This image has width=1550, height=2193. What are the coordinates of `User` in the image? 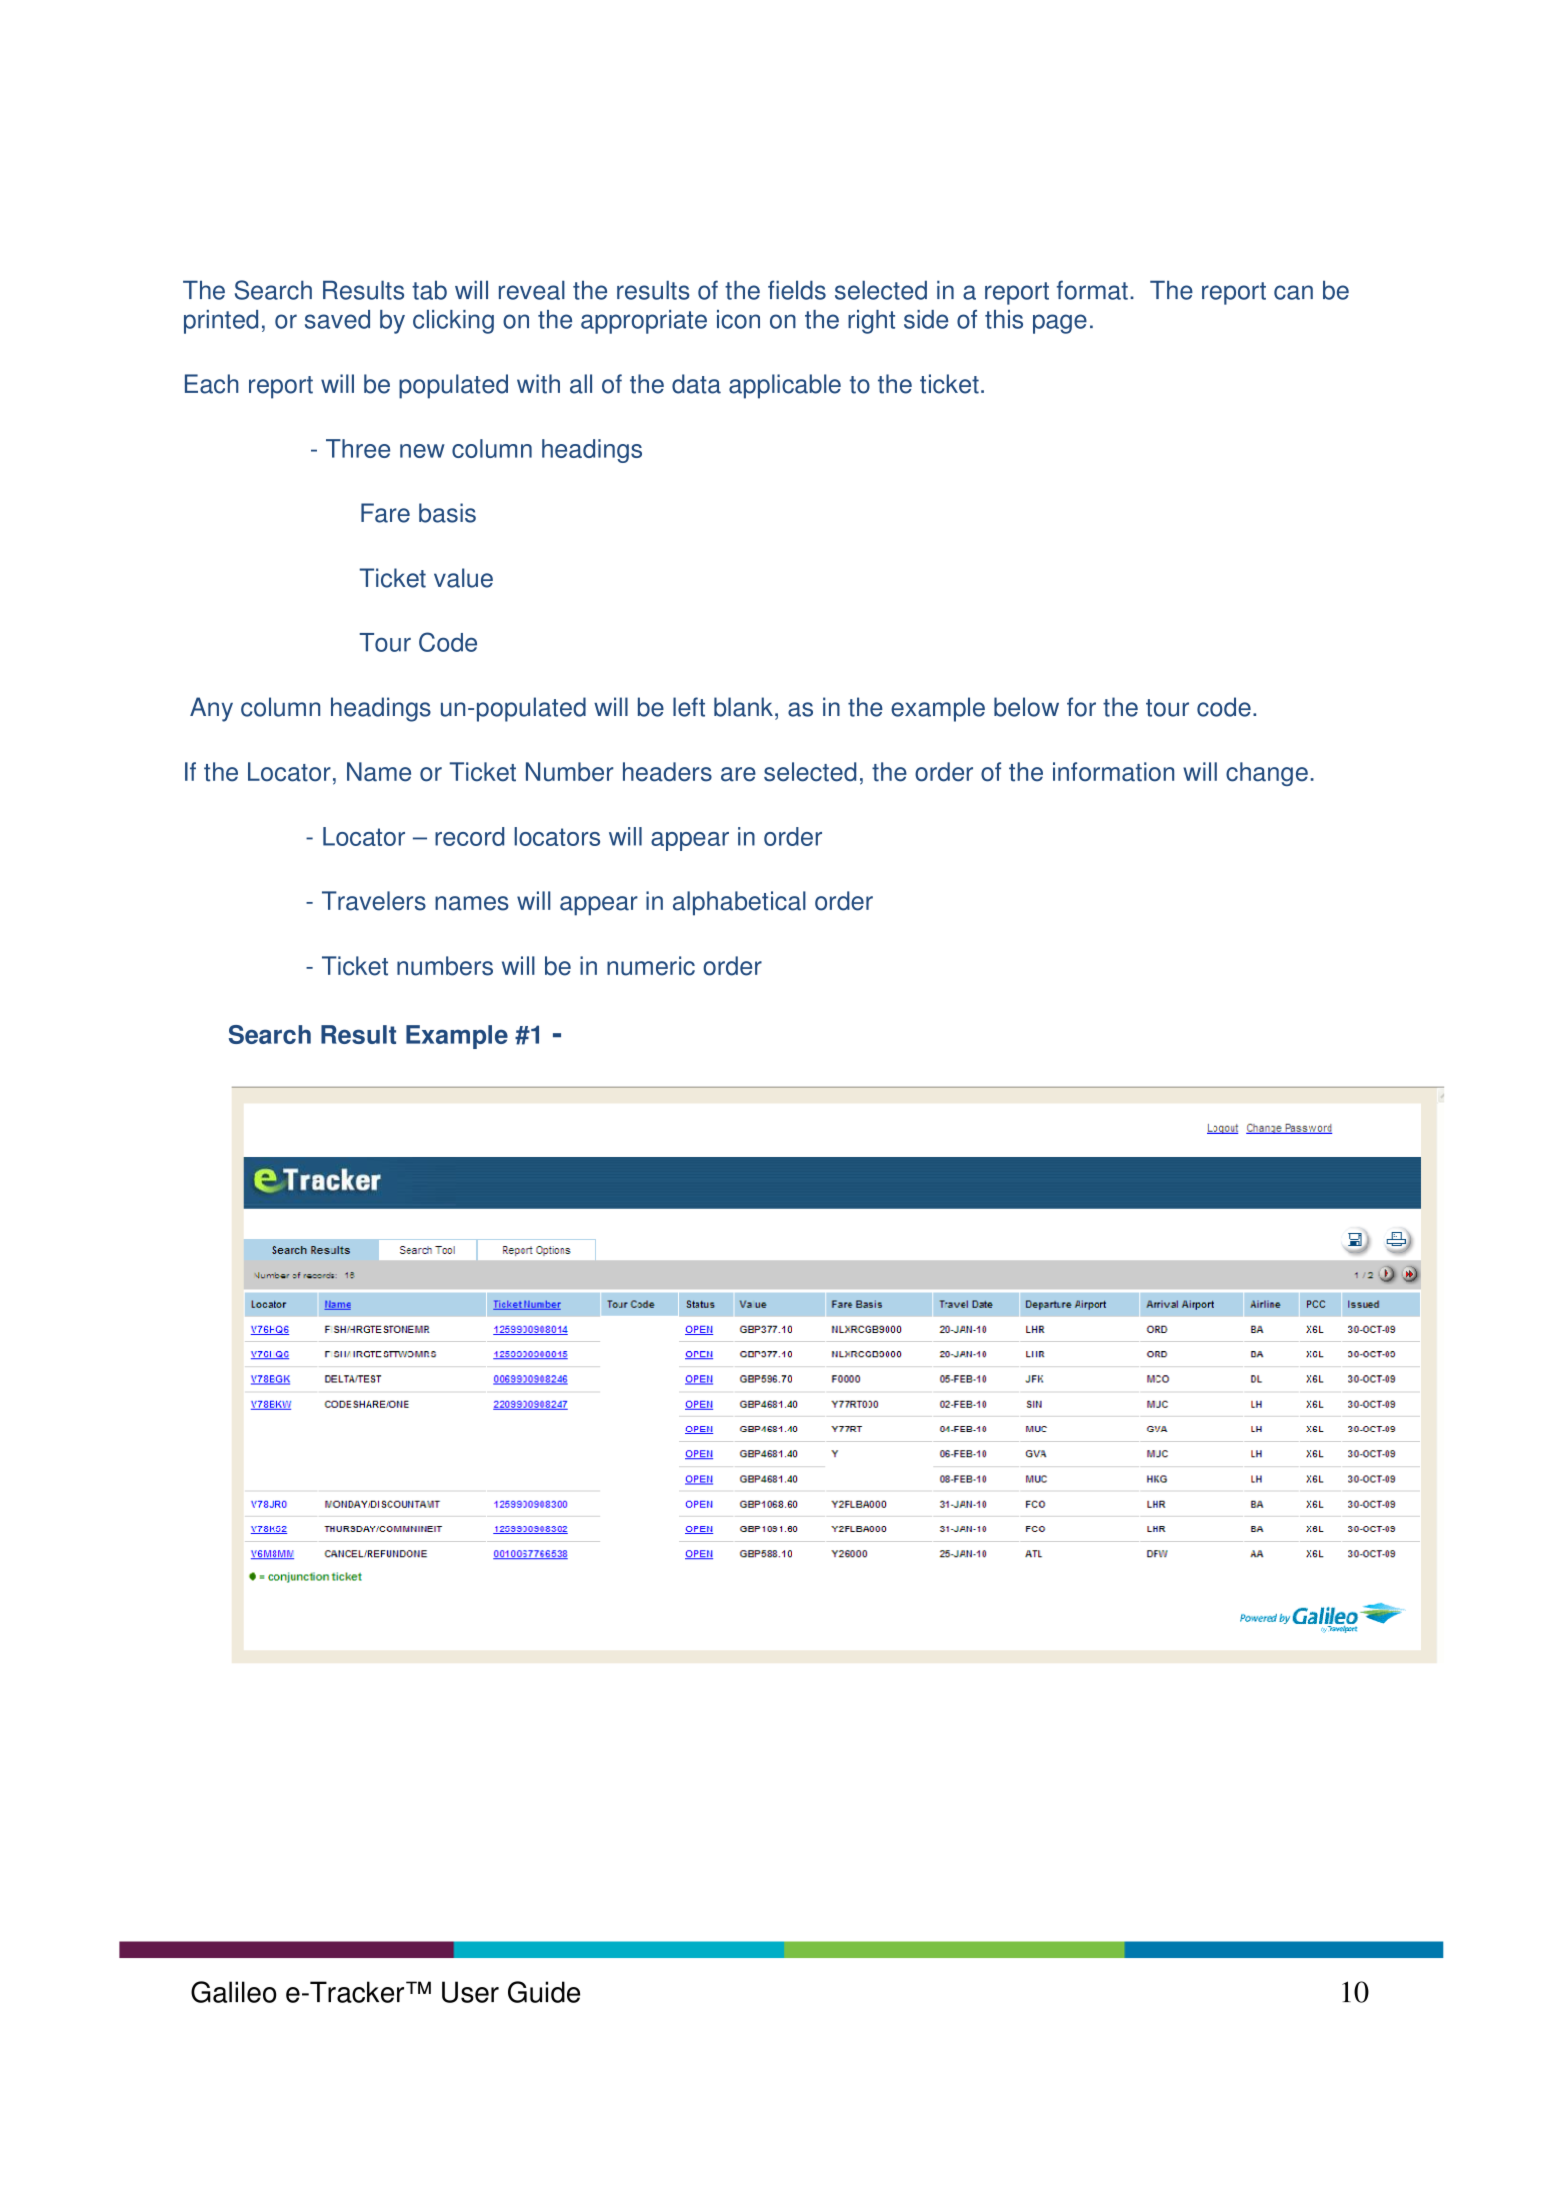 It's located at (470, 1992).
